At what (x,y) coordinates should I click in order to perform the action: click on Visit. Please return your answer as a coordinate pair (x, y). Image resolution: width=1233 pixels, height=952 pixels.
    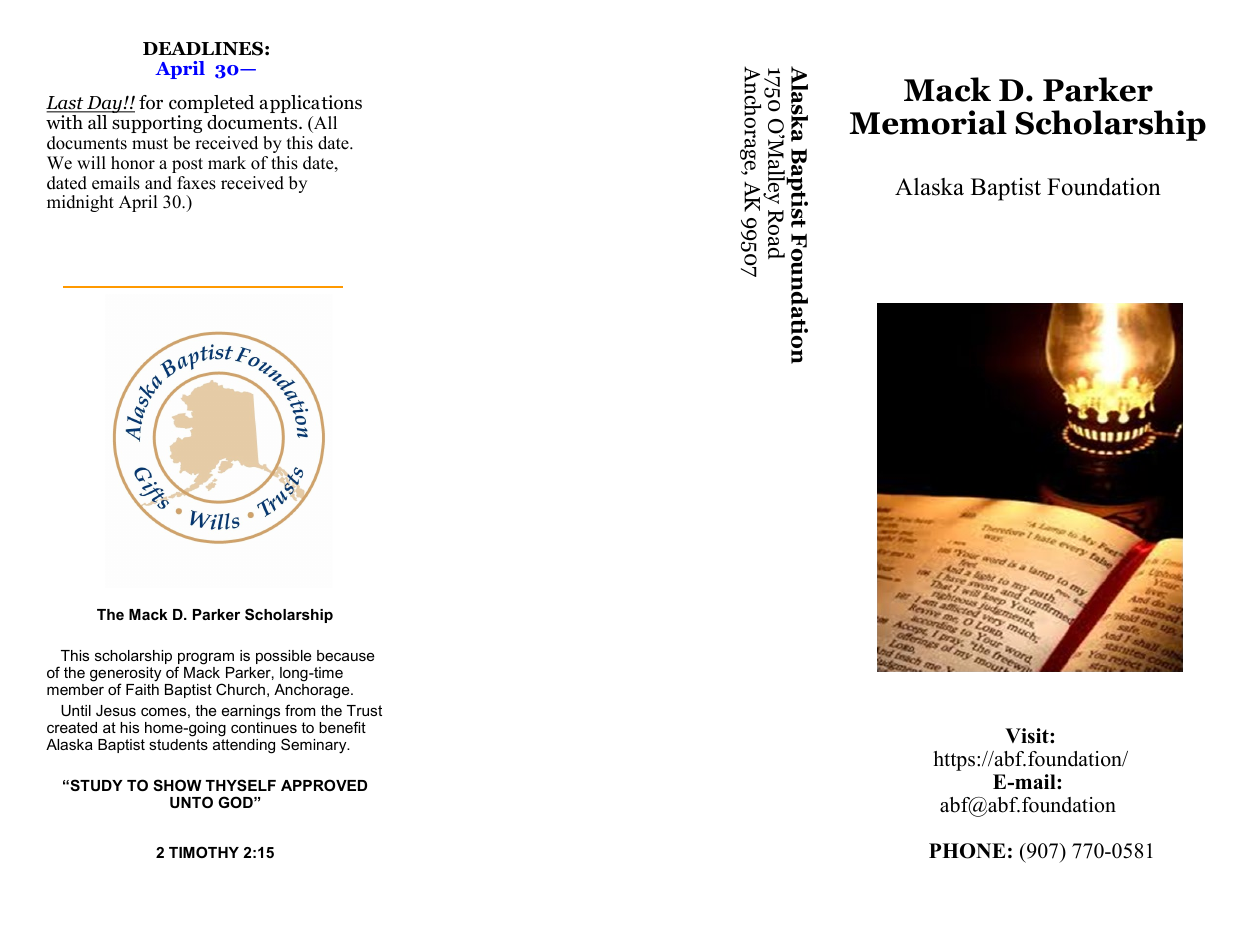
    Looking at the image, I should click on (1028, 736).
